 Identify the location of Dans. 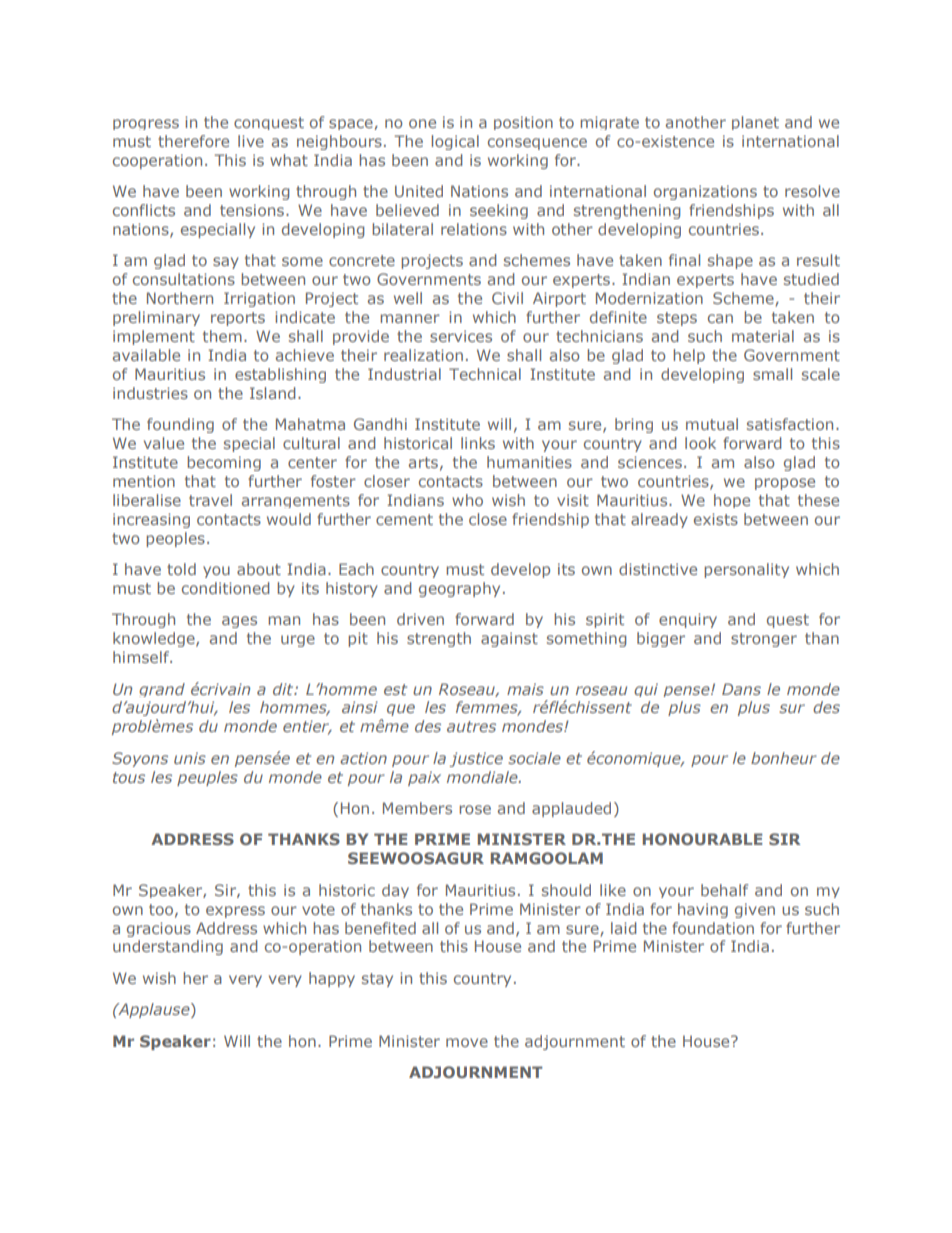
(741, 689).
